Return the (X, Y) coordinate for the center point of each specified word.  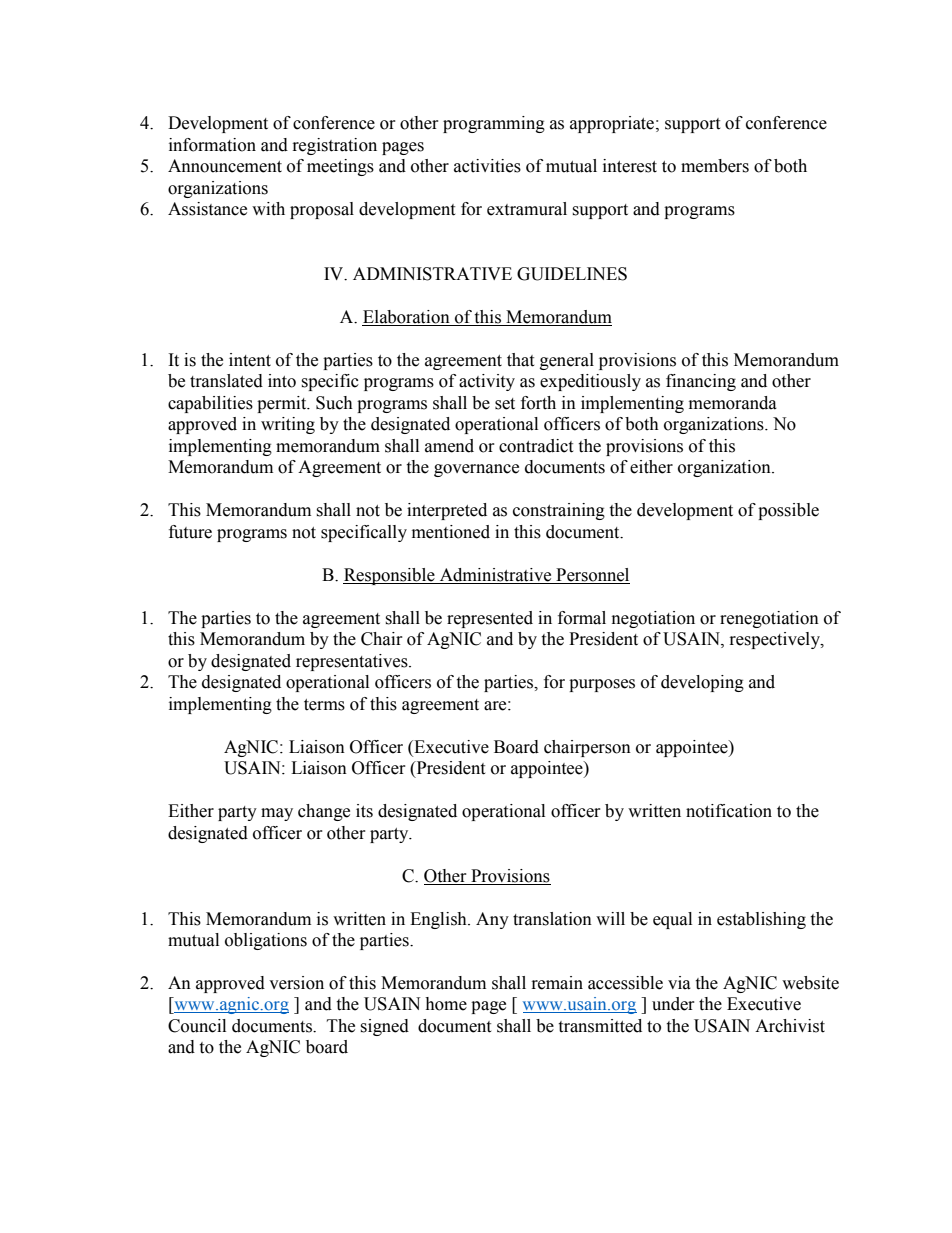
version (296, 983)
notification (729, 811)
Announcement (225, 166)
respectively (776, 640)
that (520, 360)
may (277, 814)
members (715, 166)
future (190, 532)
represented (490, 619)
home (446, 1004)
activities (487, 166)
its (364, 811)
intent (250, 360)
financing (701, 382)
